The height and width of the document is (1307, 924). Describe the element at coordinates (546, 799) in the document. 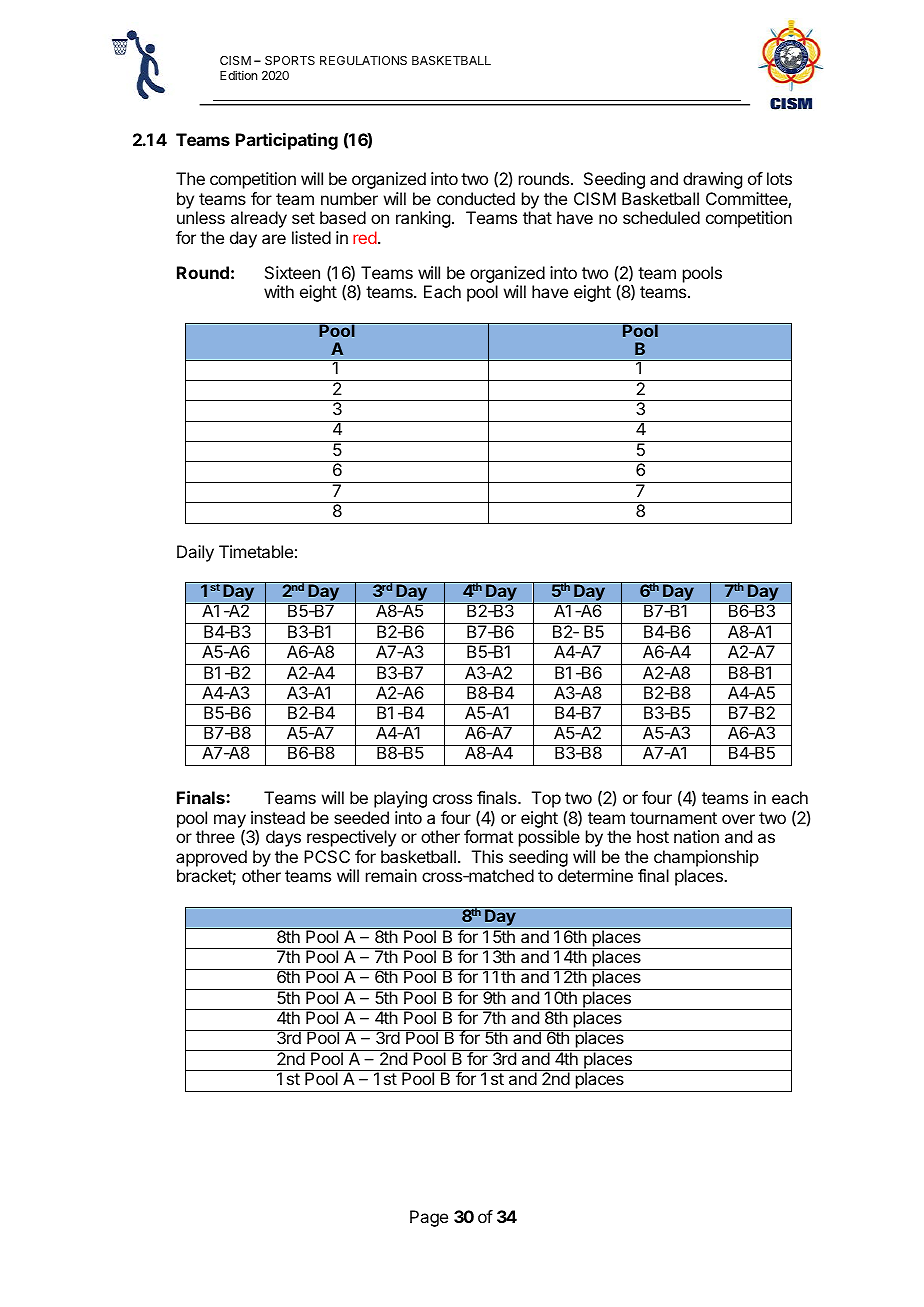

I see `Top` at that location.
